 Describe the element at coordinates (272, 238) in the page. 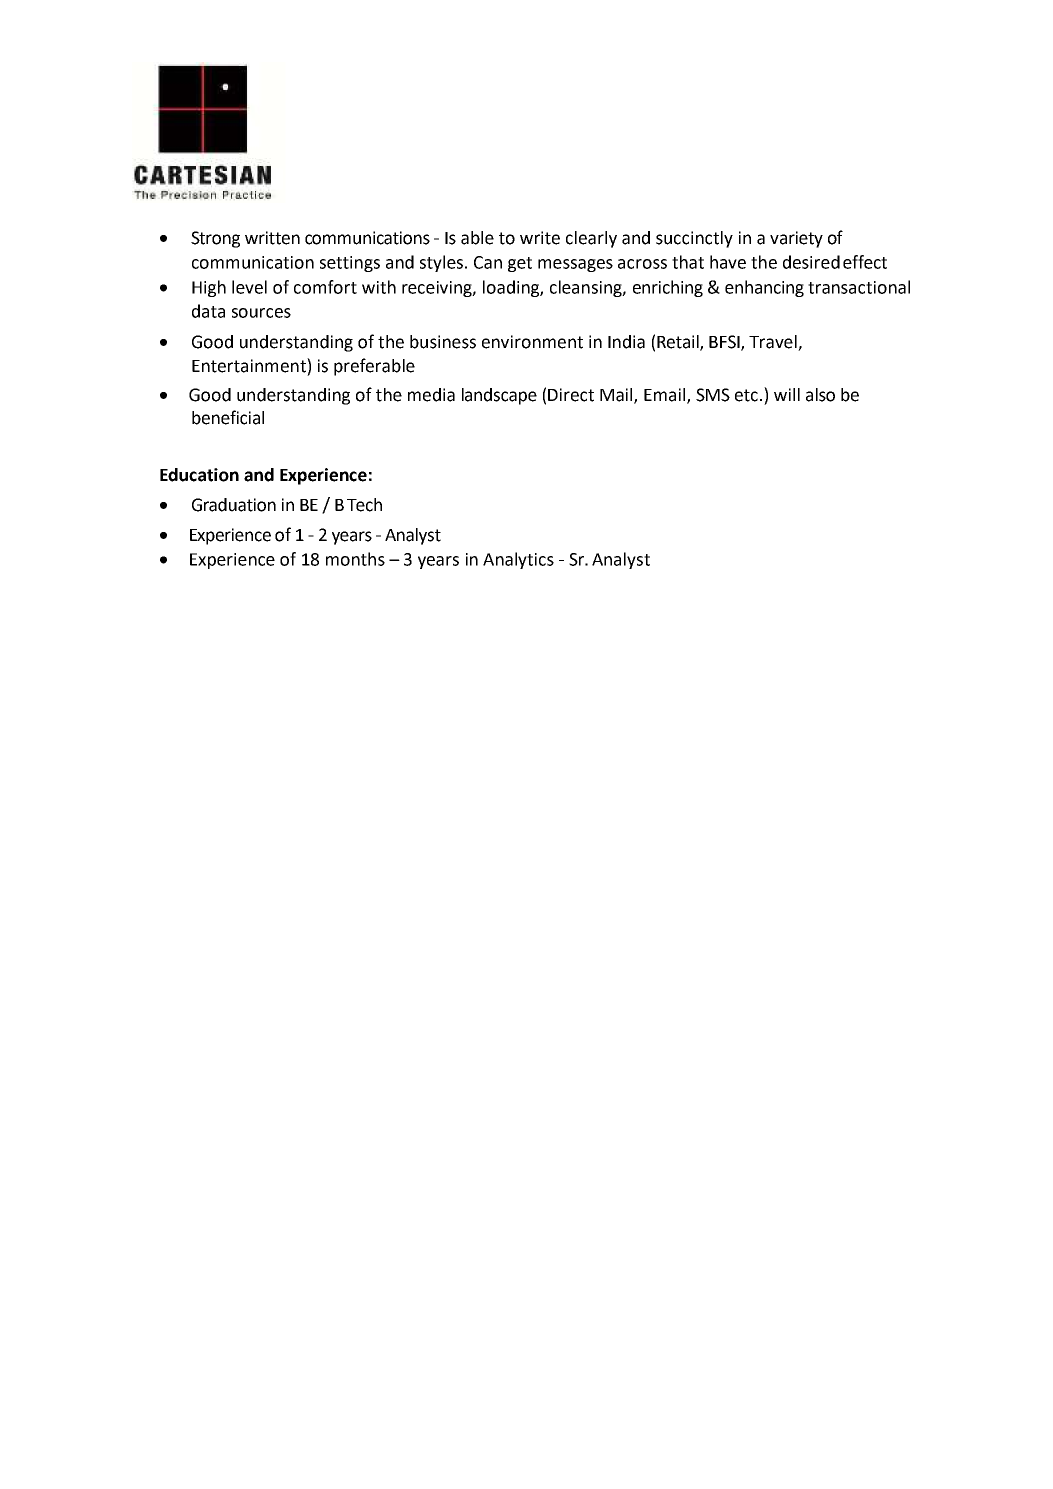

I see `written` at that location.
